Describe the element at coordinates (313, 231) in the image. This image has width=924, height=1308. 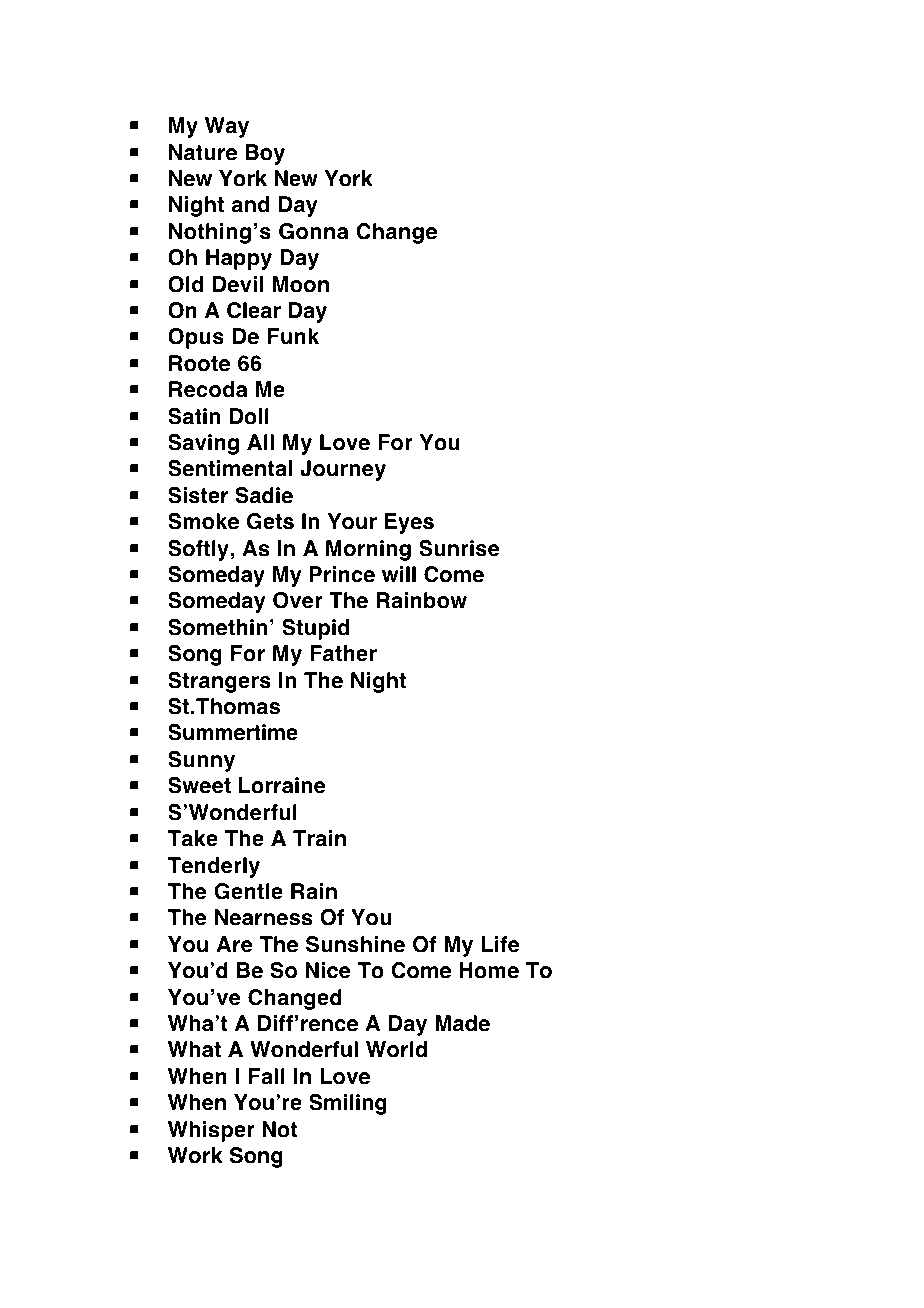
I see `Gonna` at that location.
